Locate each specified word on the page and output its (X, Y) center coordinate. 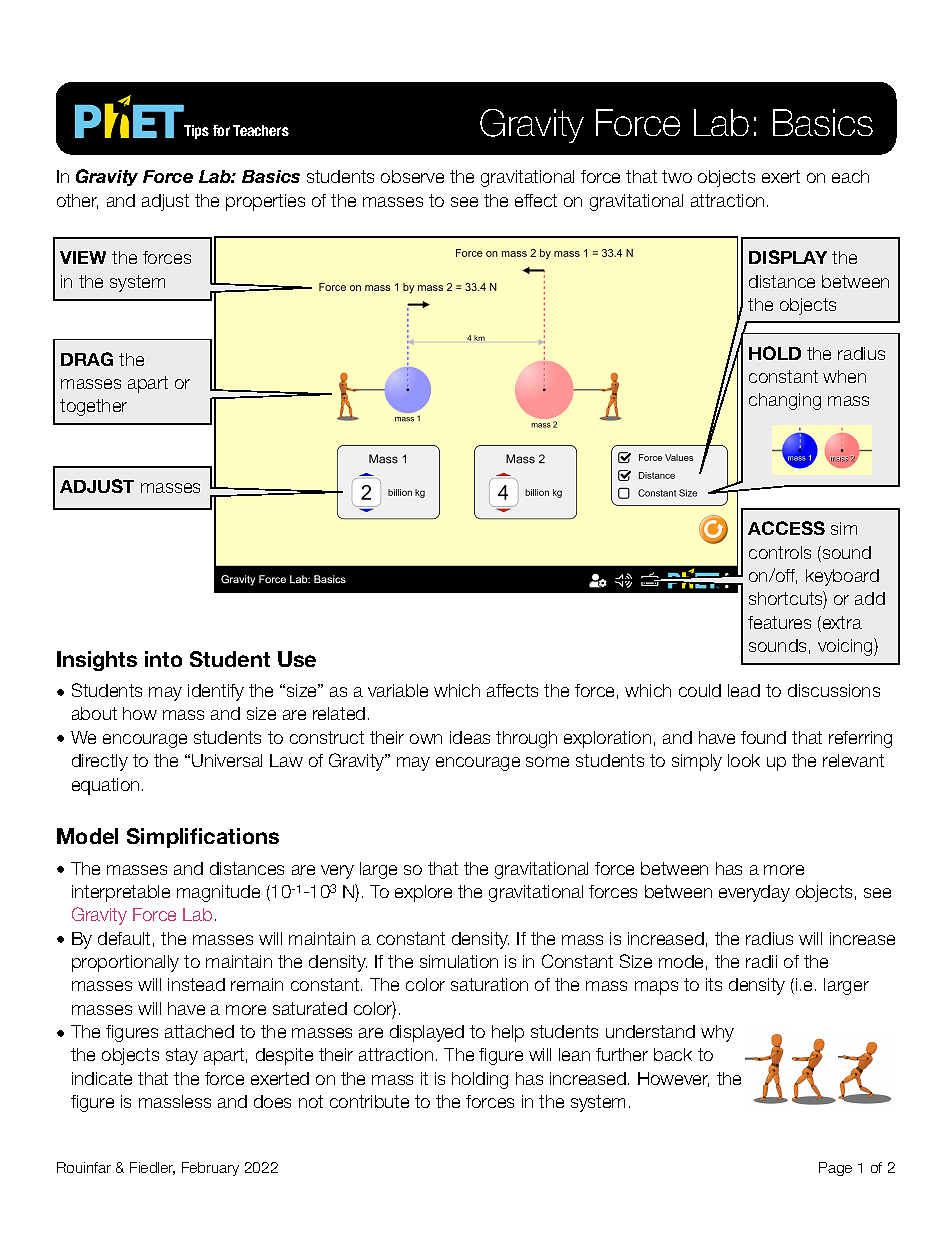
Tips (196, 132)
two (677, 176)
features (779, 622)
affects (512, 690)
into (163, 659)
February (210, 1169)
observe (412, 176)
